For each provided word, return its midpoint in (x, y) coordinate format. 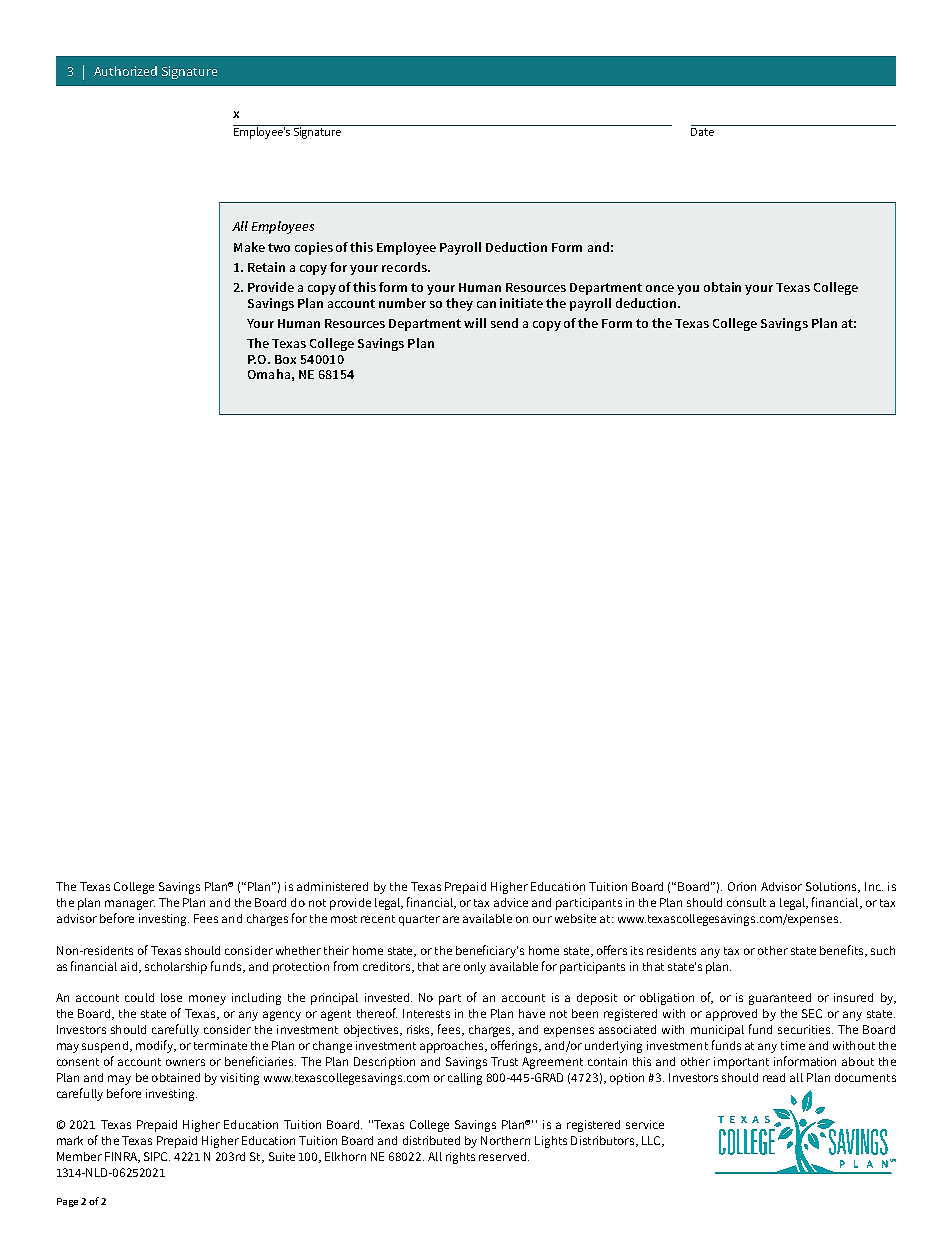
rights (460, 1158)
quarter (419, 920)
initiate (521, 303)
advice (511, 902)
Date (702, 132)
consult (746, 902)
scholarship (176, 968)
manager (130, 905)
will (475, 323)
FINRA (122, 1157)
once (660, 288)
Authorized (125, 71)
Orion (742, 886)
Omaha (269, 374)
